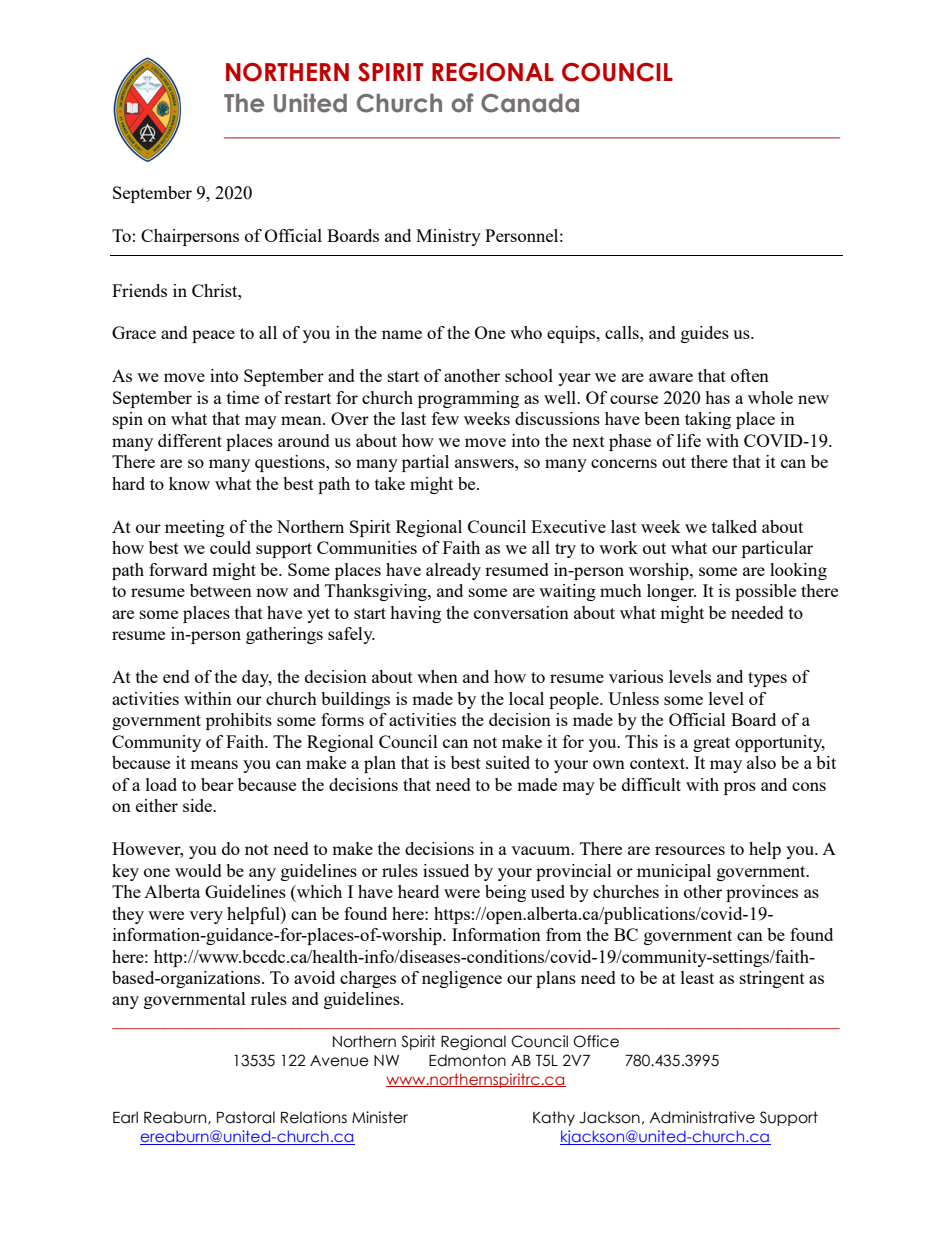 This screenshot has width=952, height=1233. I want to click on possible, so click(765, 592).
